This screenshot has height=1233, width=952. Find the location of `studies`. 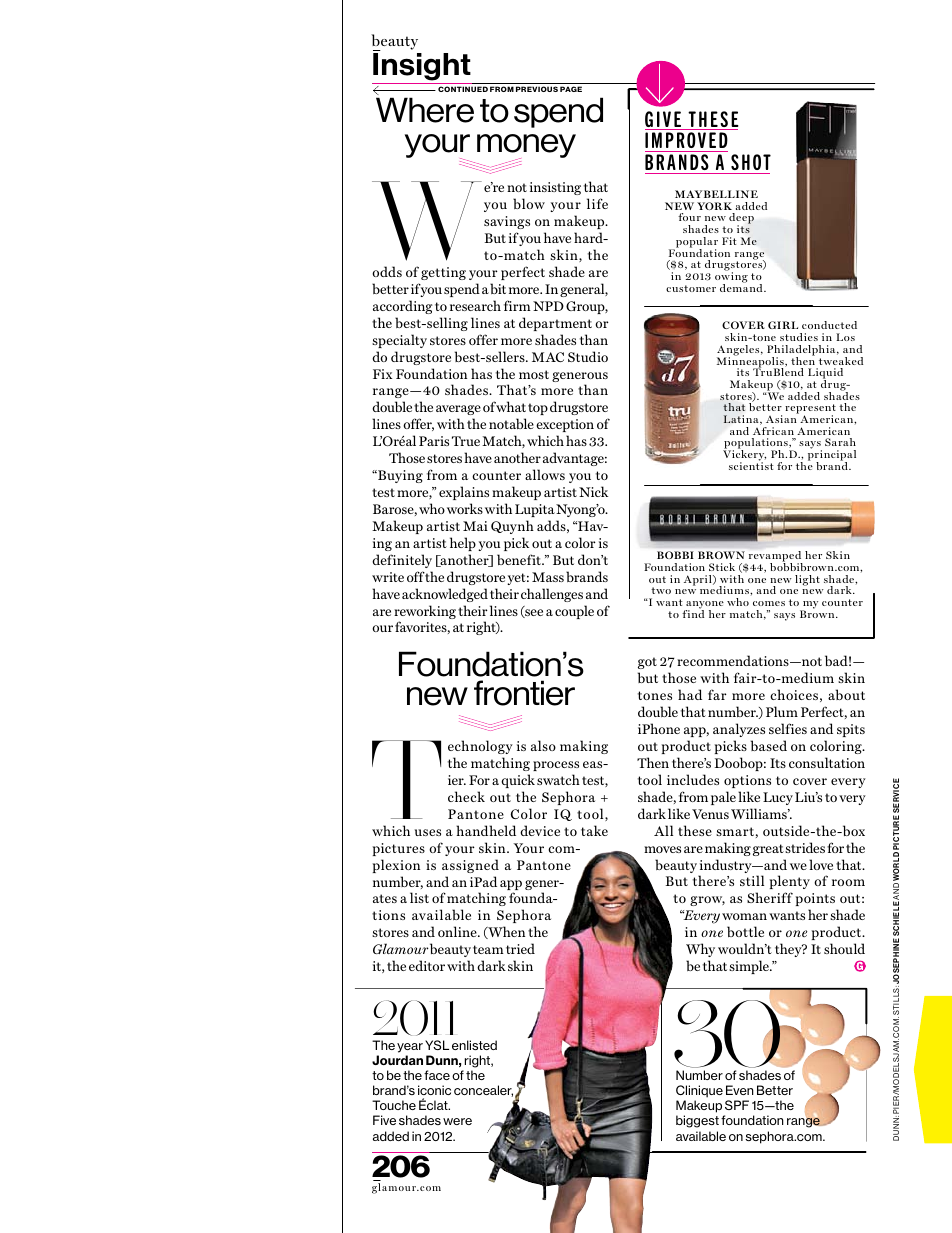

studies is located at coordinates (799, 337).
